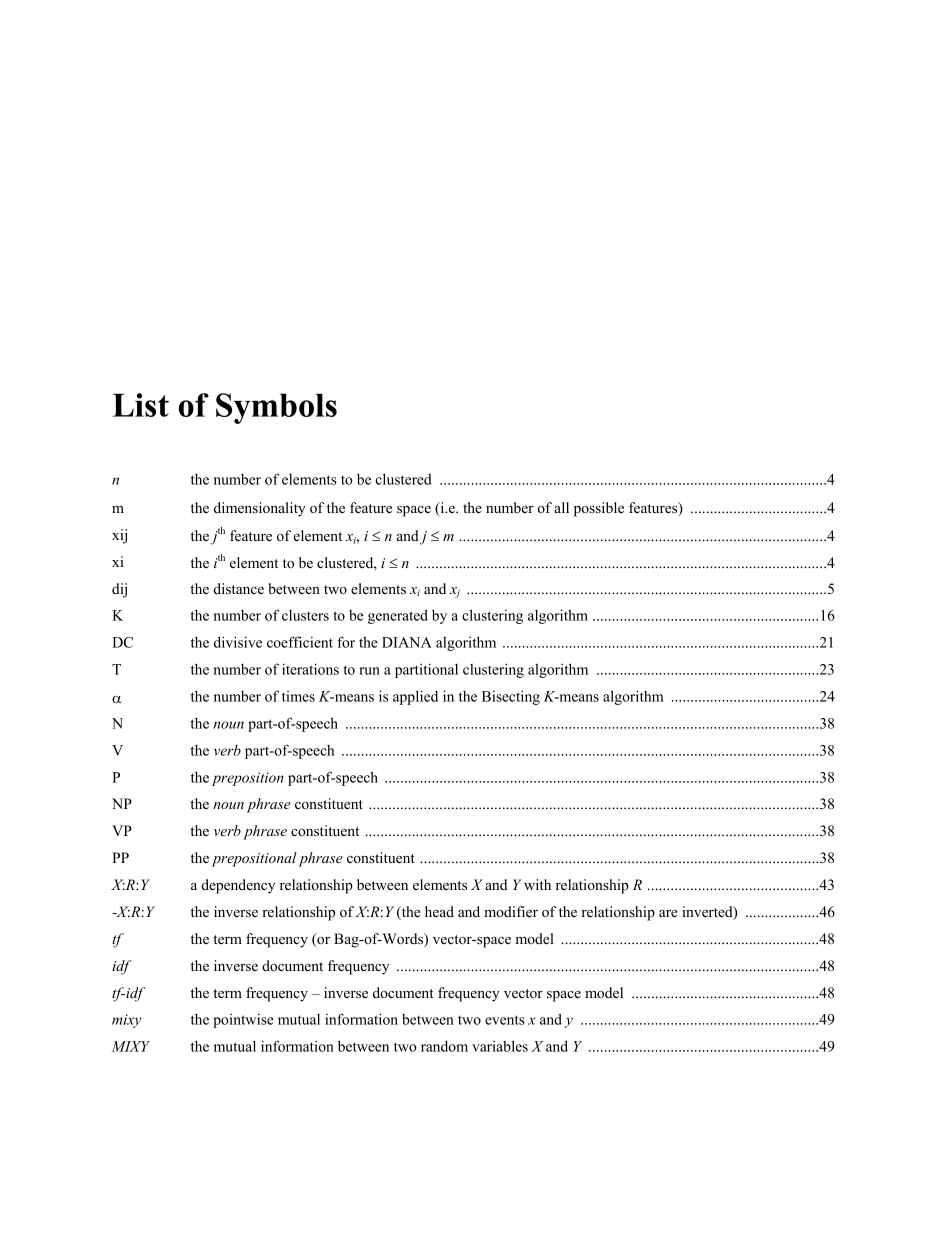  Describe the element at coordinates (276, 408) in the screenshot. I see `Symbols` at that location.
